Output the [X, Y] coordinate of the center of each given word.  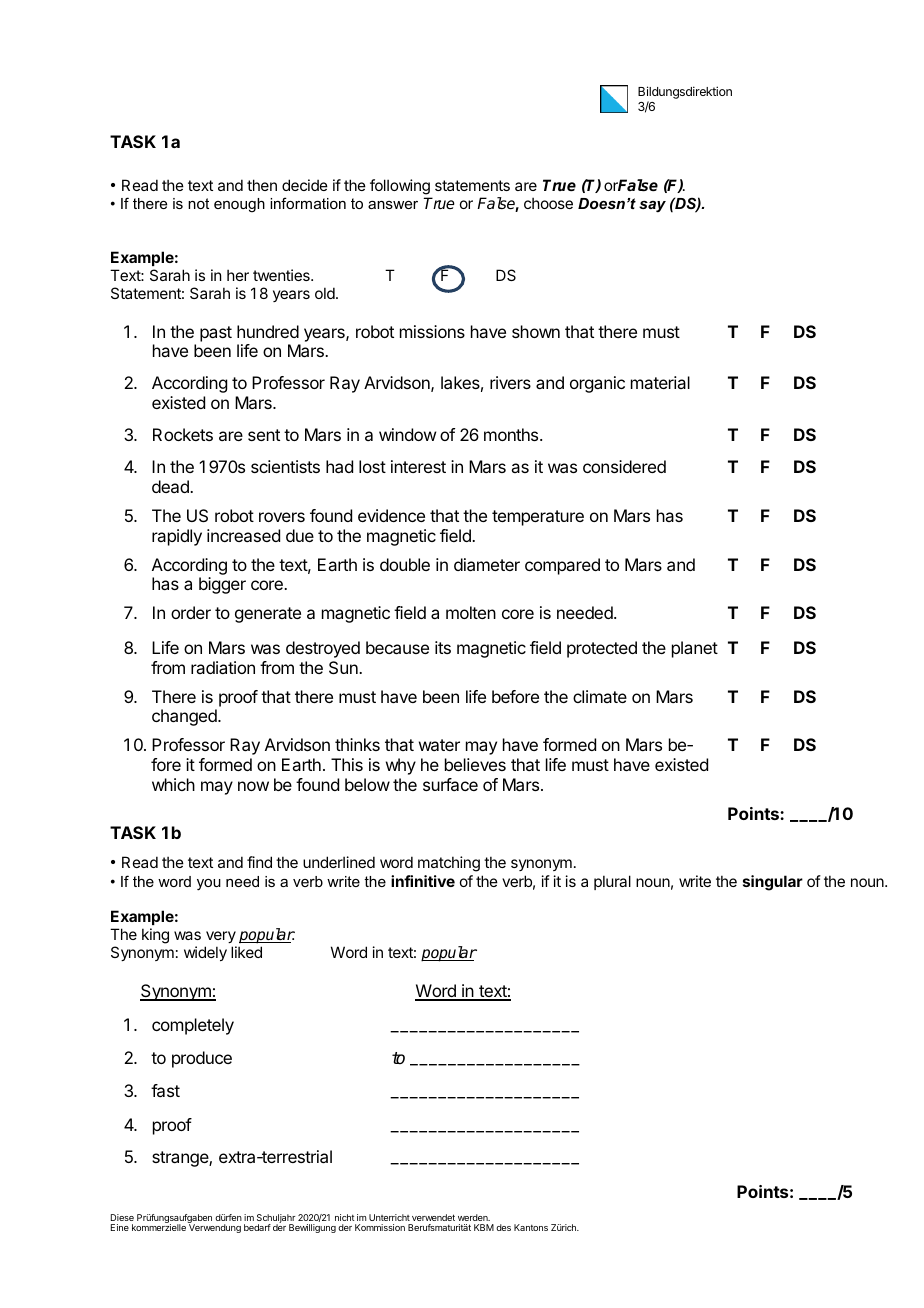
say [652, 206]
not [198, 203]
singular [773, 883]
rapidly [177, 537]
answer [393, 205]
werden [474, 1217]
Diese [122, 1217]
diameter [487, 564]
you [209, 885]
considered [624, 466]
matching [449, 864]
